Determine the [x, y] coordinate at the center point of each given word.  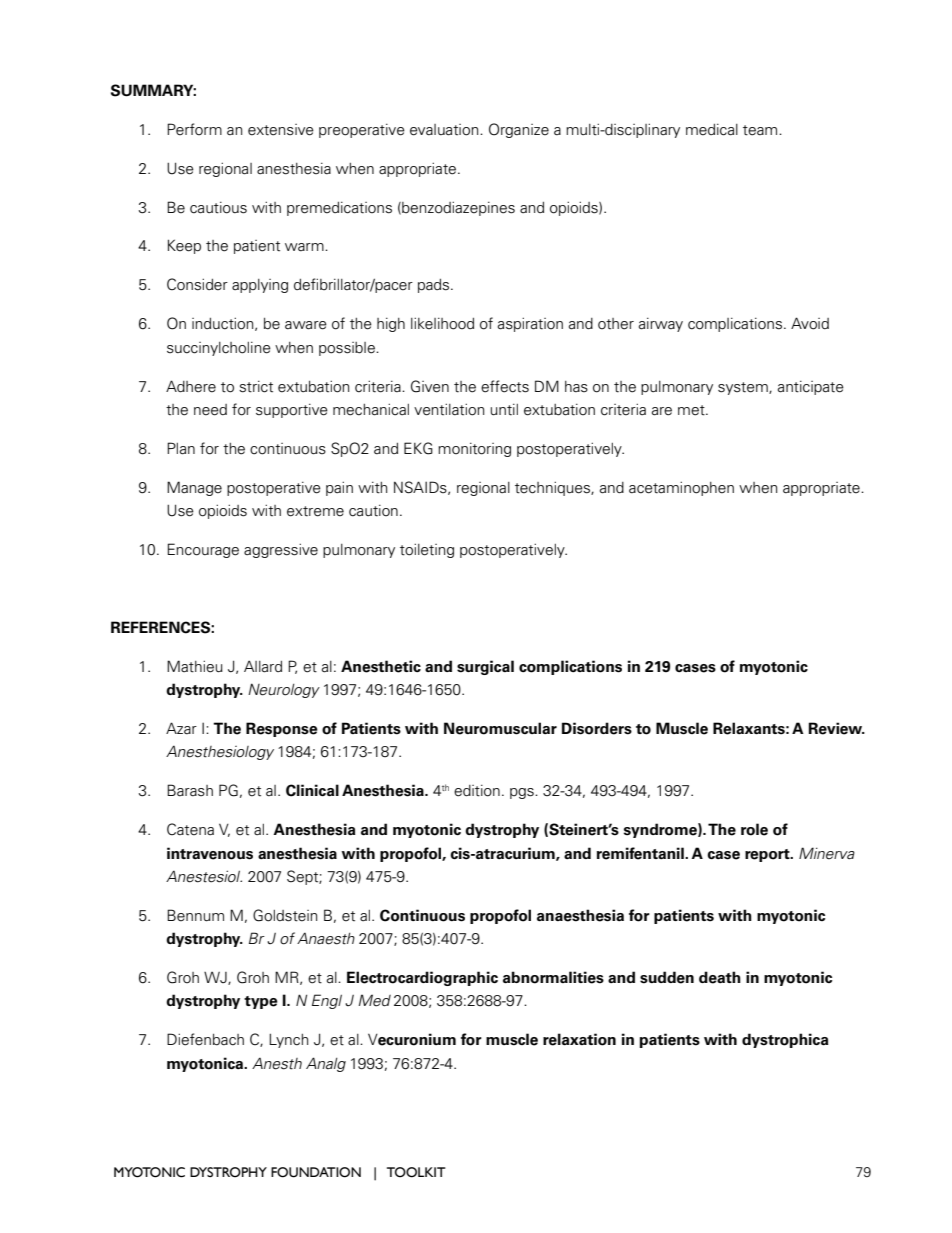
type [261, 1002]
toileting [427, 550]
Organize [519, 130]
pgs [523, 793]
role [754, 829]
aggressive [281, 550]
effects [505, 386]
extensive [281, 130]
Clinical [312, 790]
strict [256, 386]
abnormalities [553, 977]
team [761, 130]
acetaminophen [681, 488]
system [744, 388]
